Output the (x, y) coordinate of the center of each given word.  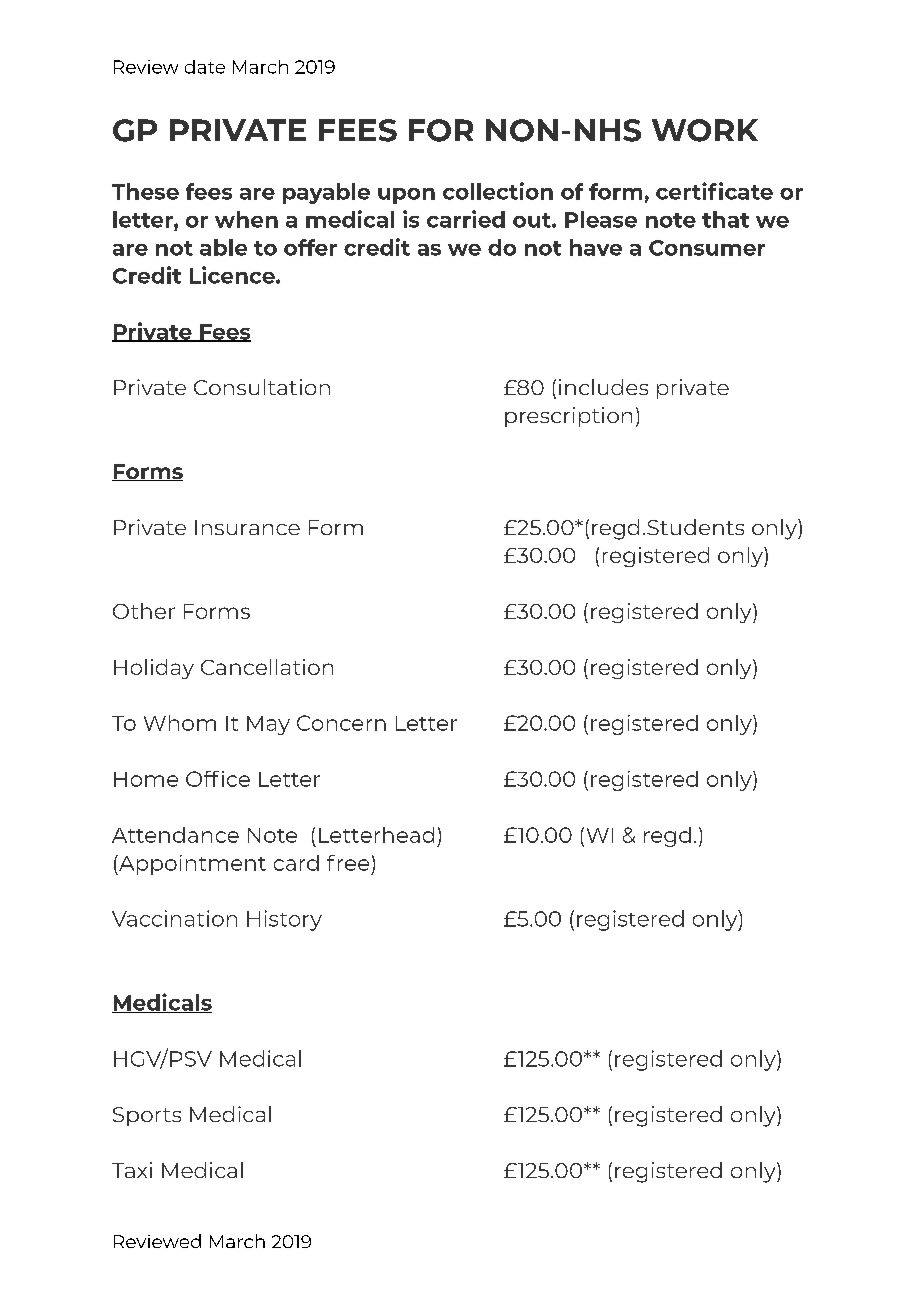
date (205, 67)
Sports (147, 1116)
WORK (705, 130)
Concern (341, 723)
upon (406, 196)
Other (144, 611)
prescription (568, 417)
